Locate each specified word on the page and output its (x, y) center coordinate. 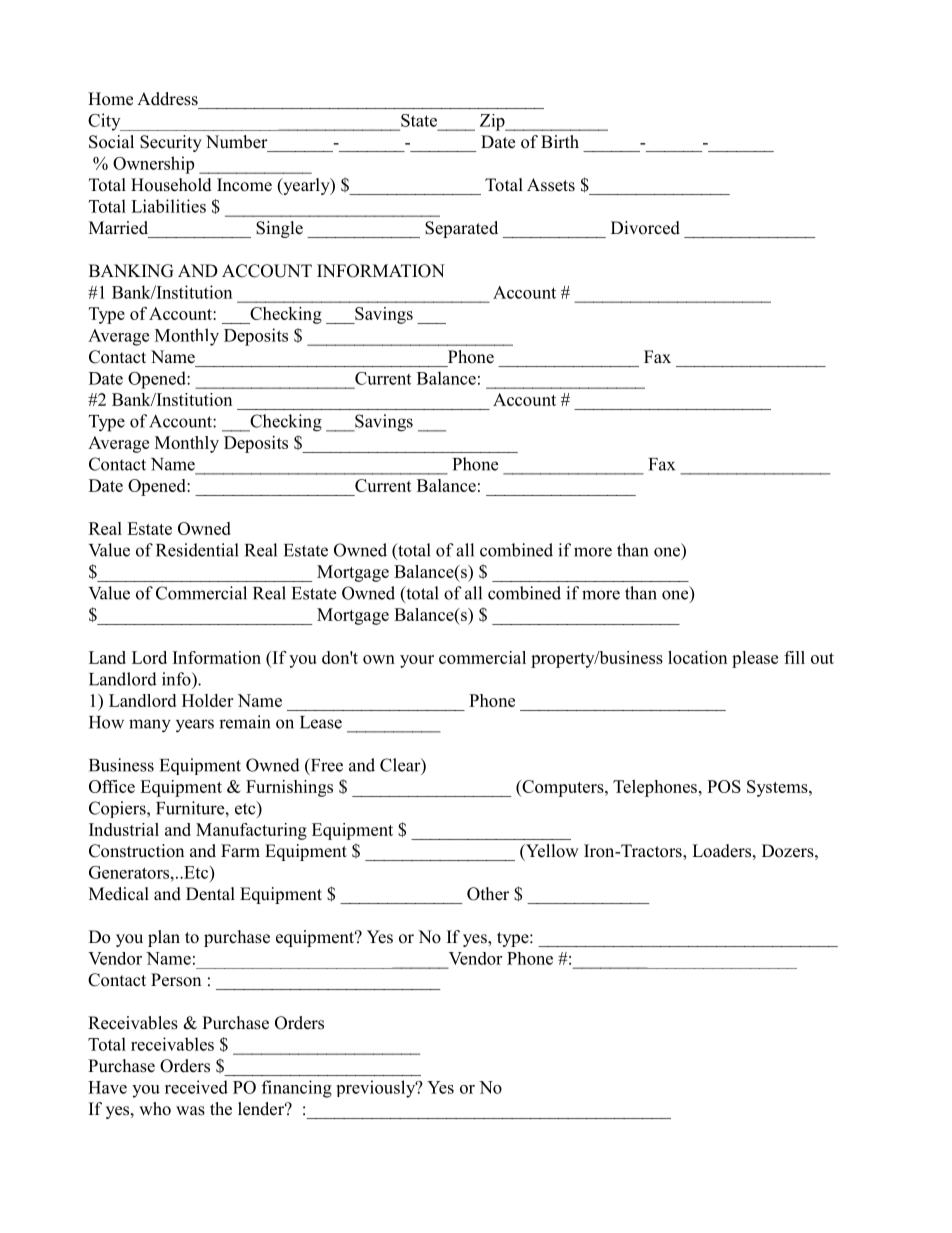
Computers (563, 788)
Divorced (645, 228)
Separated (461, 229)
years (195, 726)
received (196, 1087)
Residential (197, 550)
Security (171, 143)
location (697, 657)
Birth (560, 141)
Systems (778, 788)
